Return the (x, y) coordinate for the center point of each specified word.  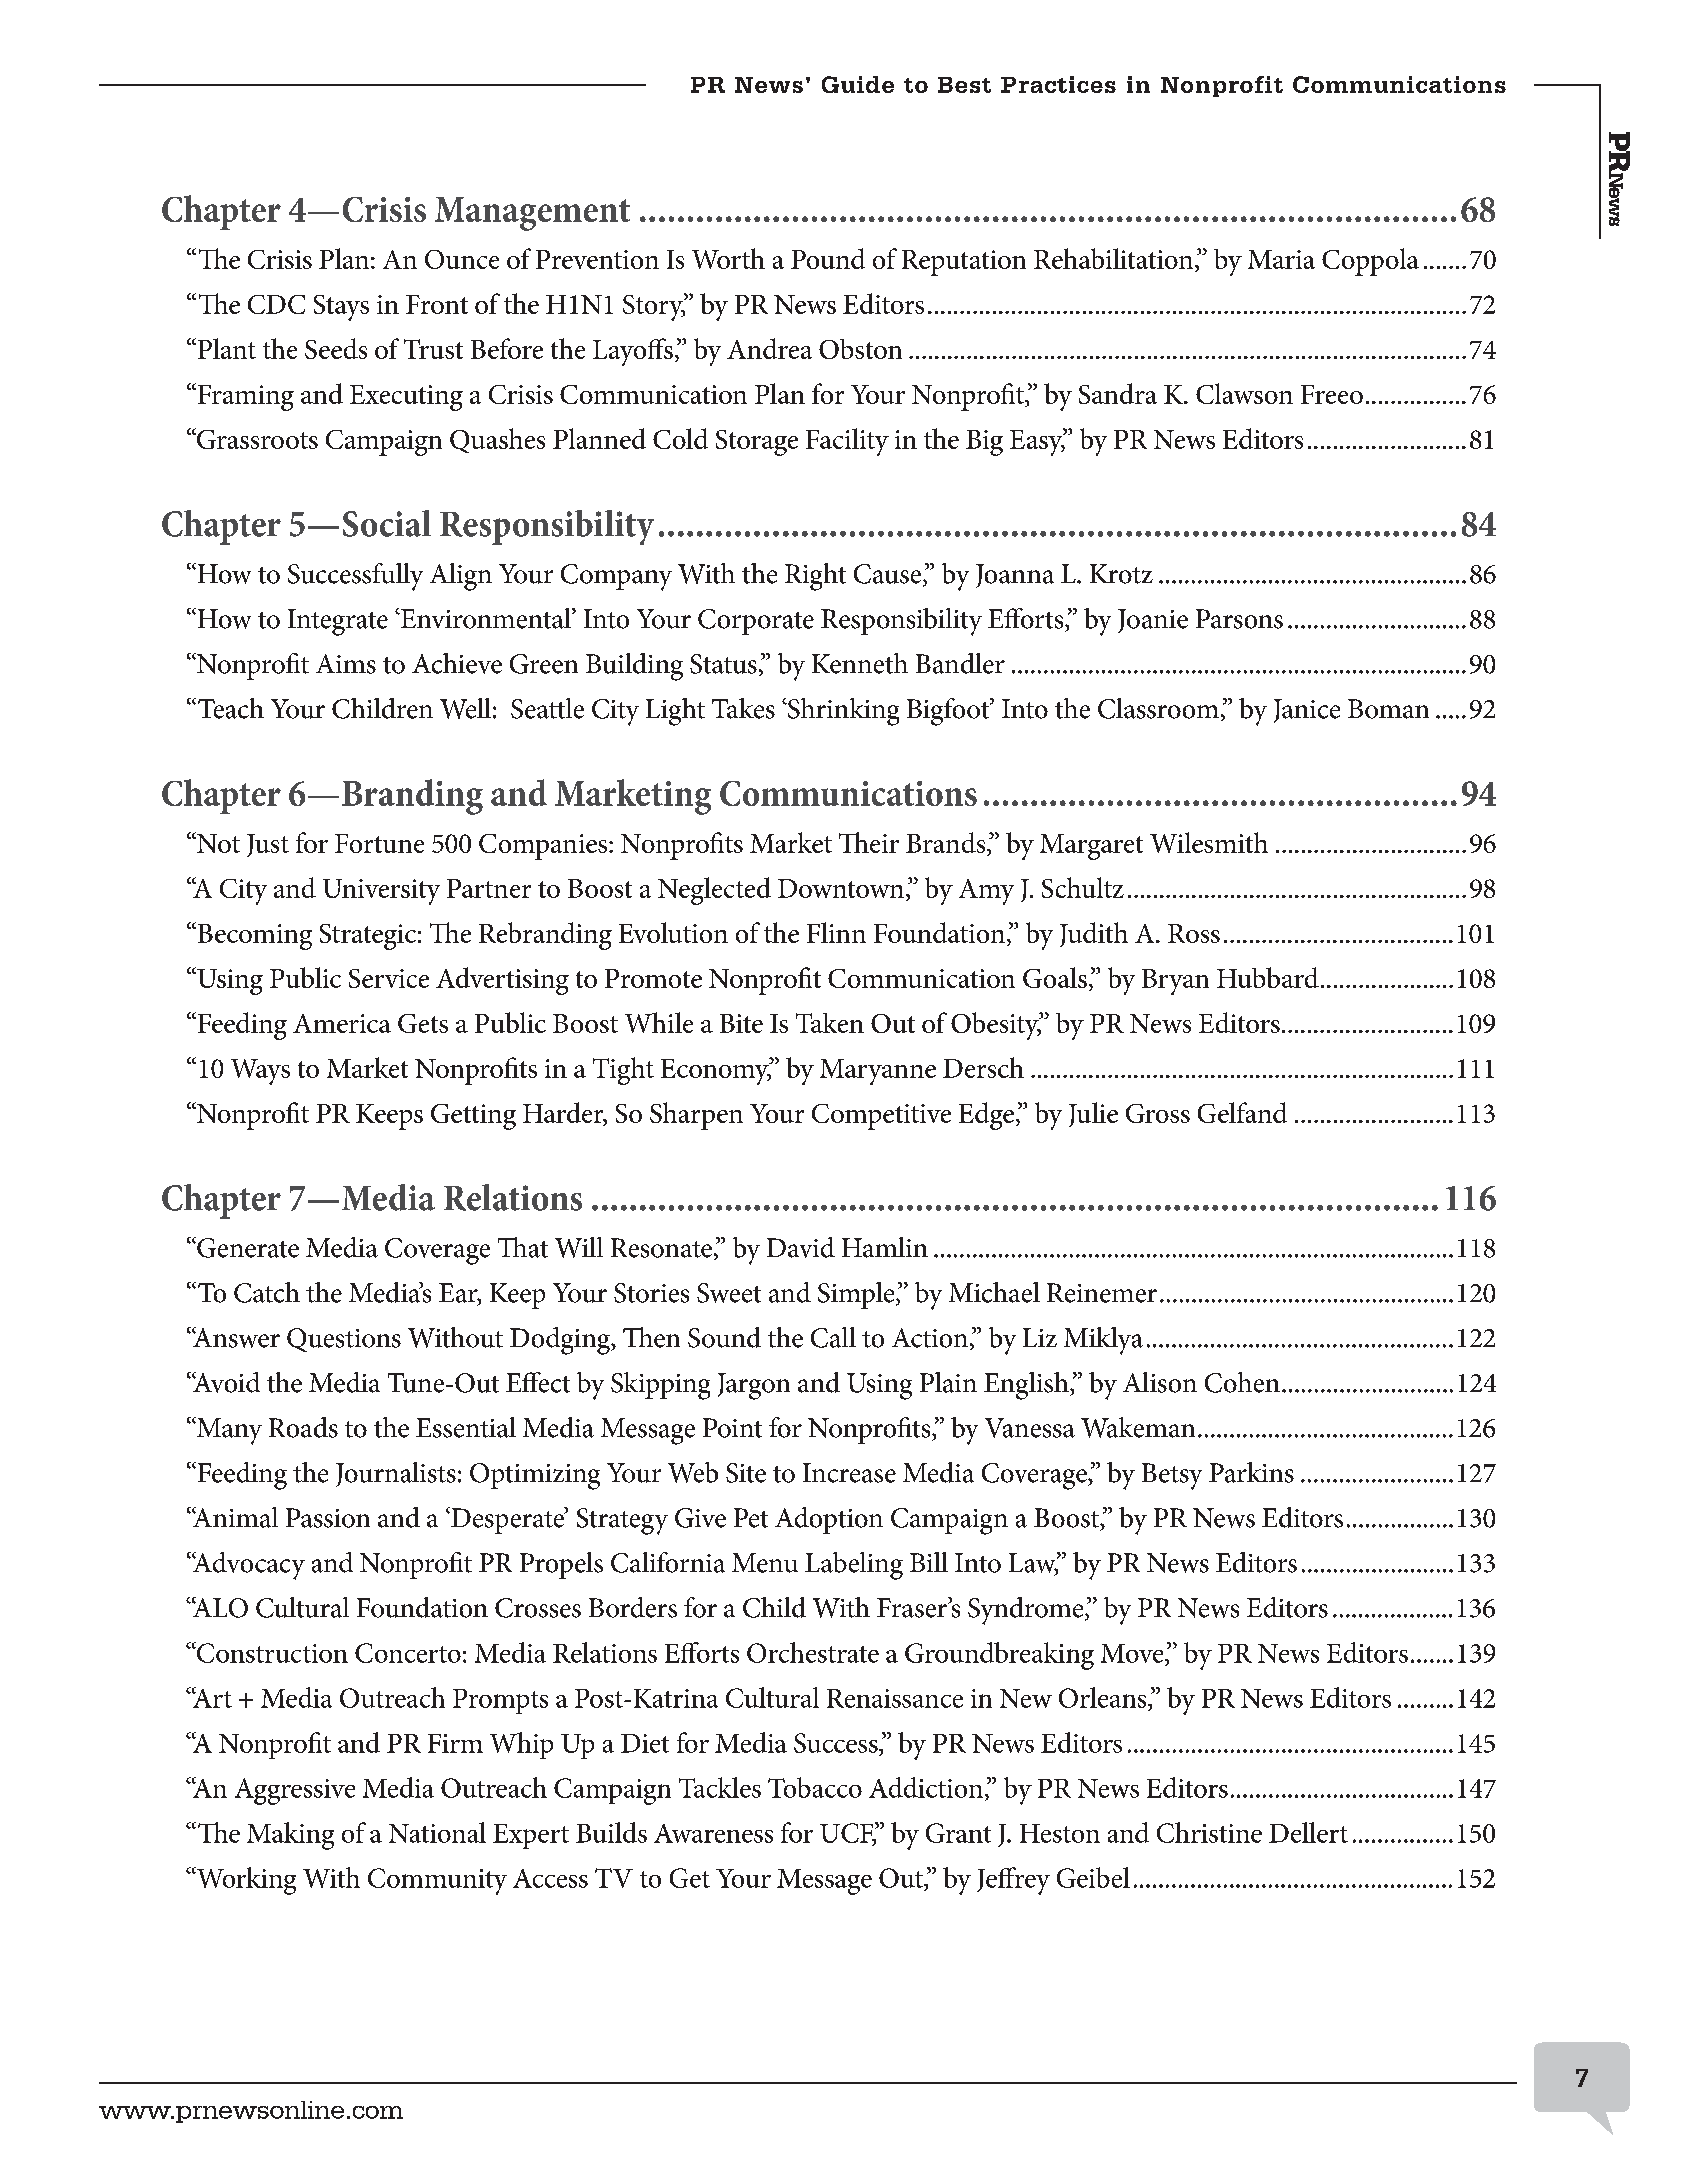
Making (290, 1836)
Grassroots (256, 438)
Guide (858, 84)
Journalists (396, 1474)
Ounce (462, 259)
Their (869, 842)
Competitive (881, 1117)
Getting (473, 1117)
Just (268, 845)
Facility (847, 442)
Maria (1281, 259)
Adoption (829, 1520)
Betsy (1172, 1476)
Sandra (1118, 393)
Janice (1307, 711)
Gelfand (1242, 1112)
